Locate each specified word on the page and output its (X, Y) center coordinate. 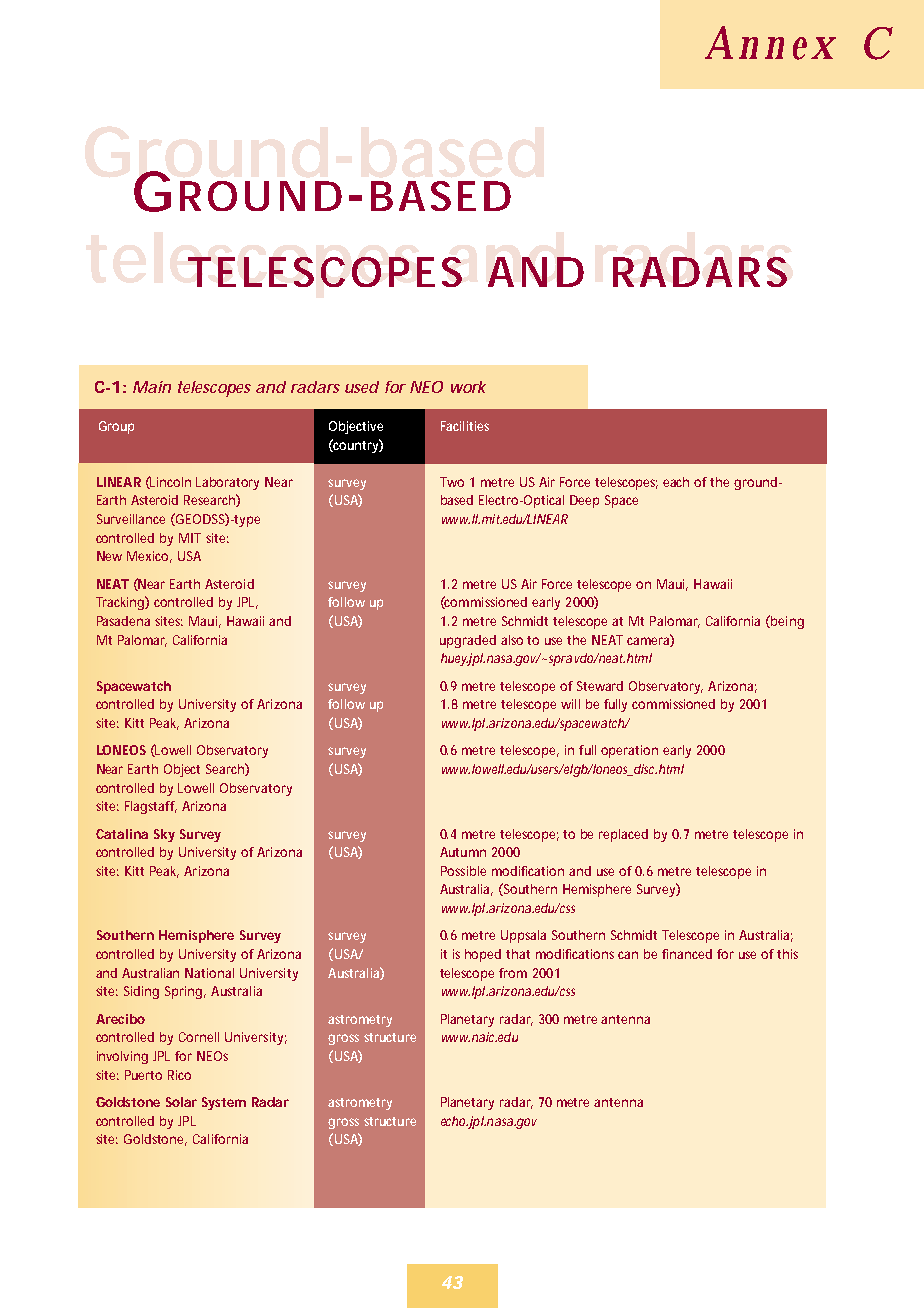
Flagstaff (151, 807)
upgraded (468, 641)
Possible (463, 871)
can (628, 955)
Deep (584, 501)
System (224, 1103)
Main (152, 387)
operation (629, 751)
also (512, 640)
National (209, 973)
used (362, 387)
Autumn (463, 852)
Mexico (149, 557)
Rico (179, 1075)
